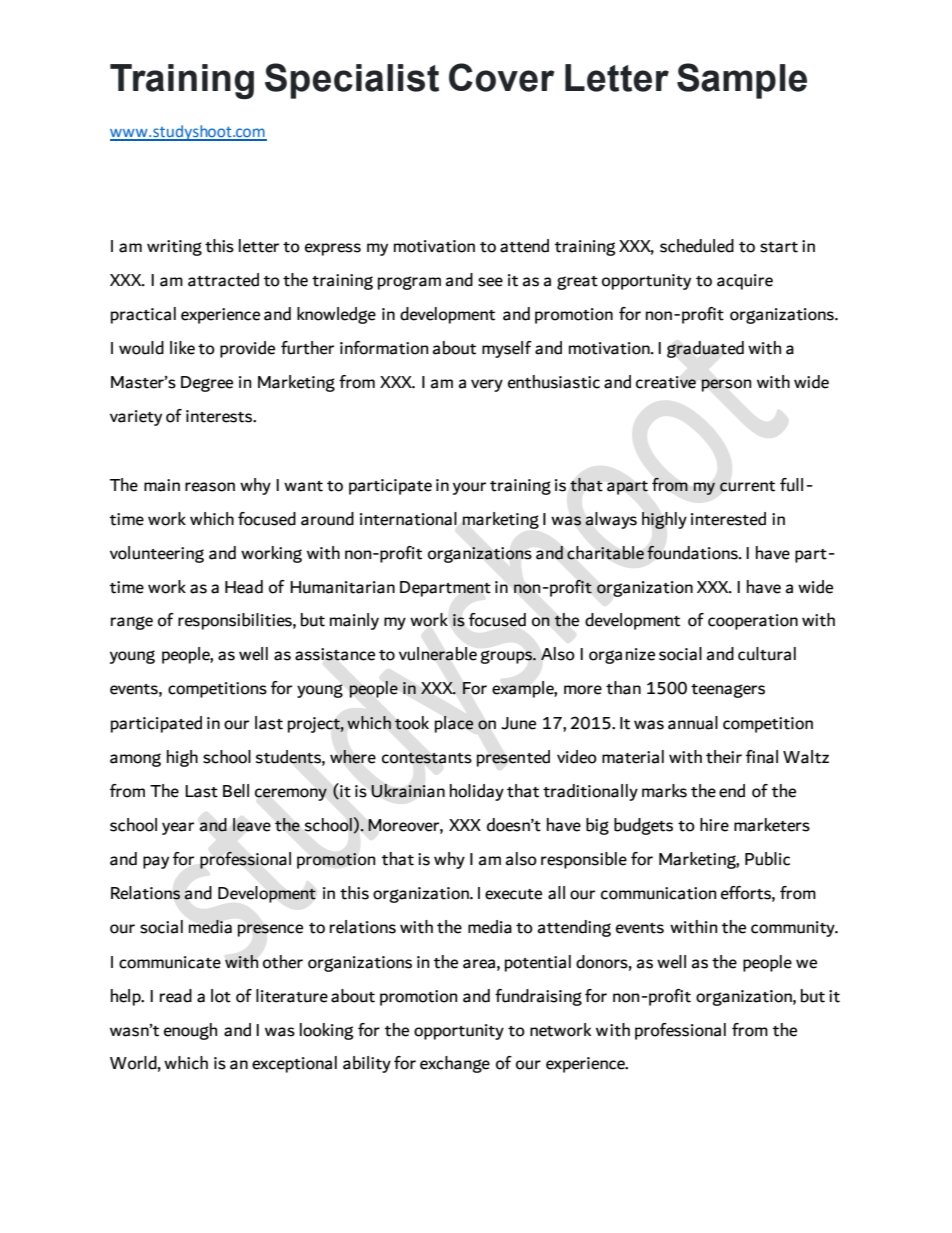  What do you see at coordinates (207, 384) in the page?
I see `Degree` at bounding box center [207, 384].
